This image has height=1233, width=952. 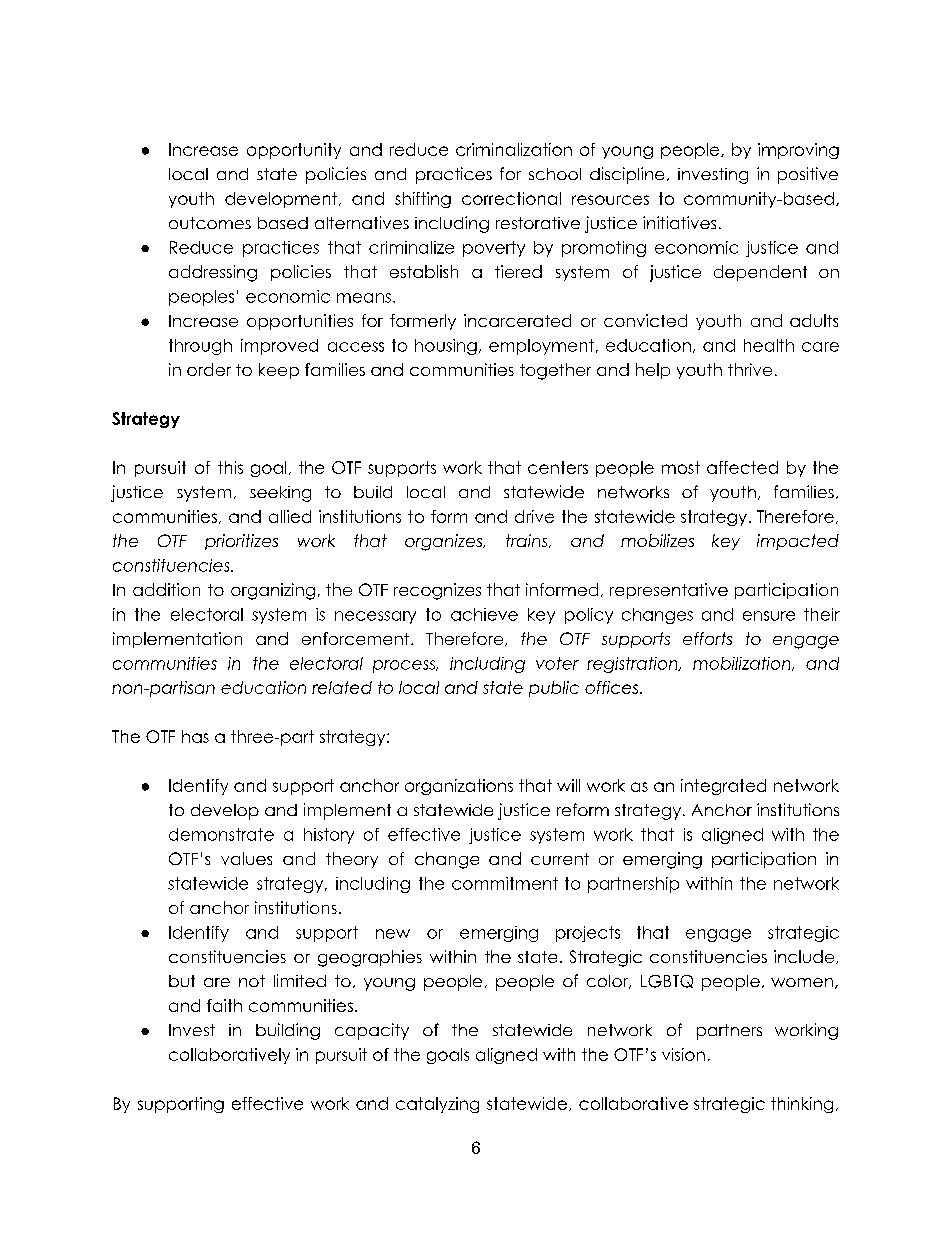 What do you see at coordinates (484, 614) in the image?
I see `achieve` at bounding box center [484, 614].
